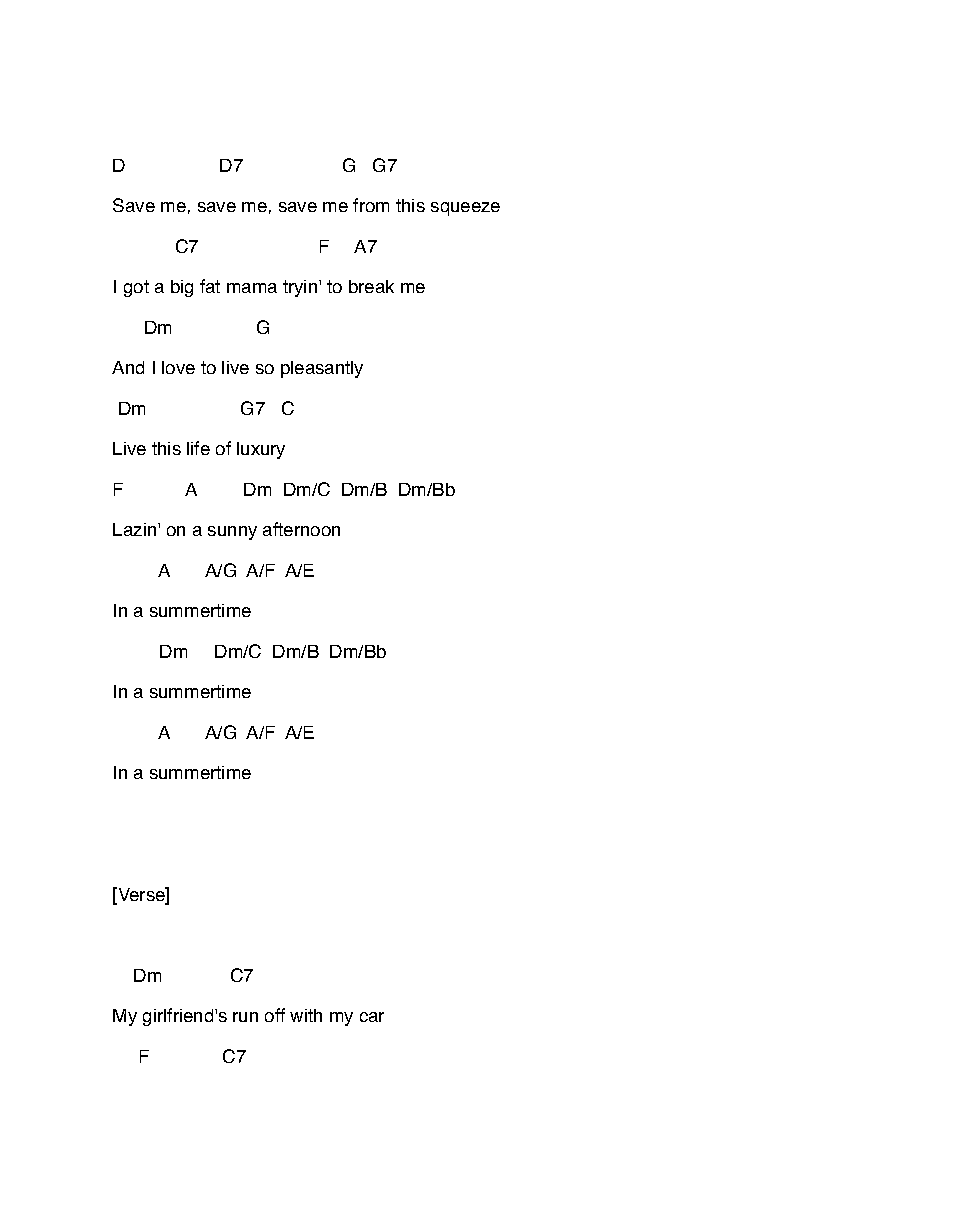 The image size is (953, 1232). What do you see at coordinates (261, 450) in the screenshot?
I see `luxury` at bounding box center [261, 450].
